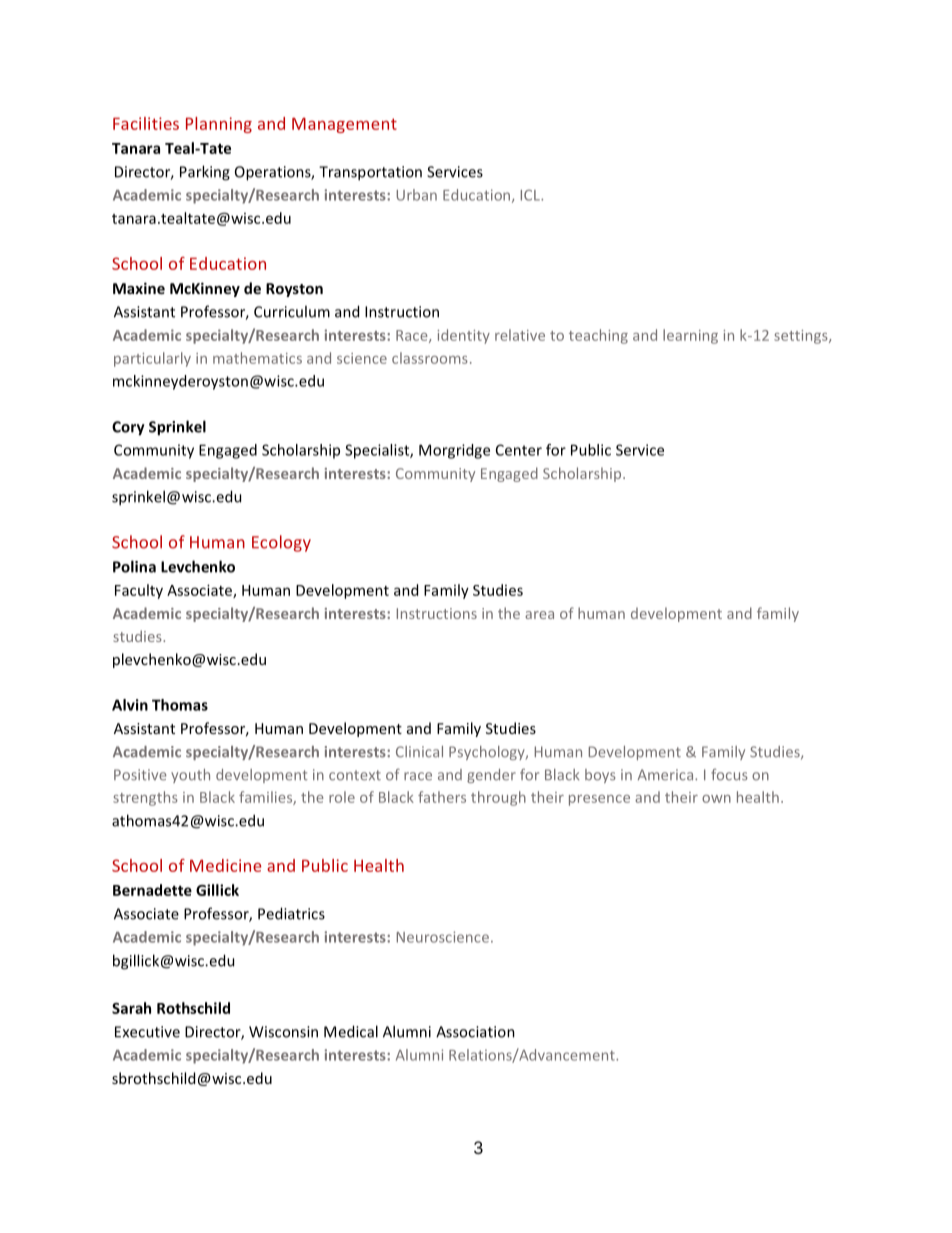 This page has width=952, height=1233. I want to click on ICL, so click(531, 195).
